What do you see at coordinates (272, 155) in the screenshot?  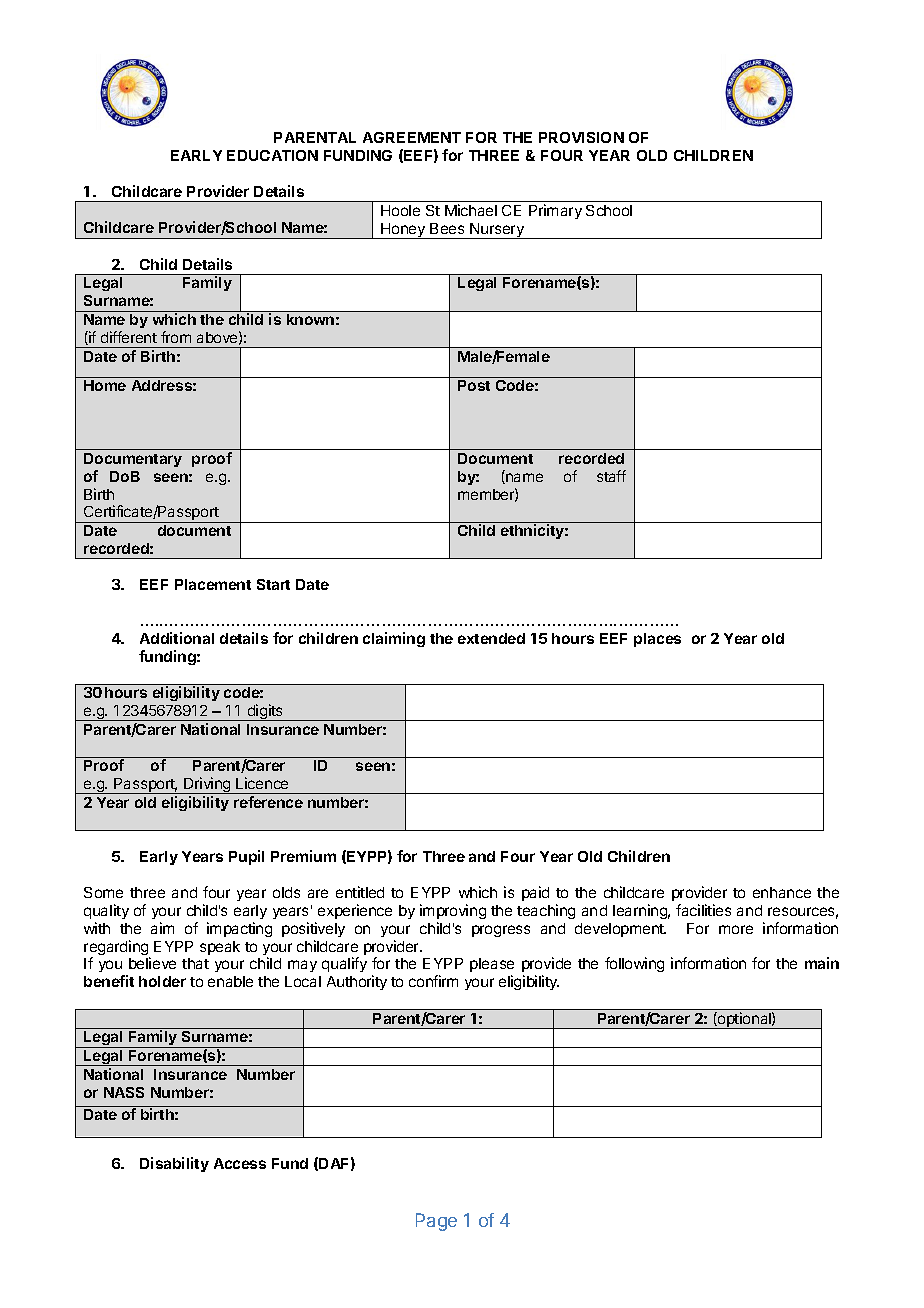 I see `EDUCATION` at bounding box center [272, 155].
